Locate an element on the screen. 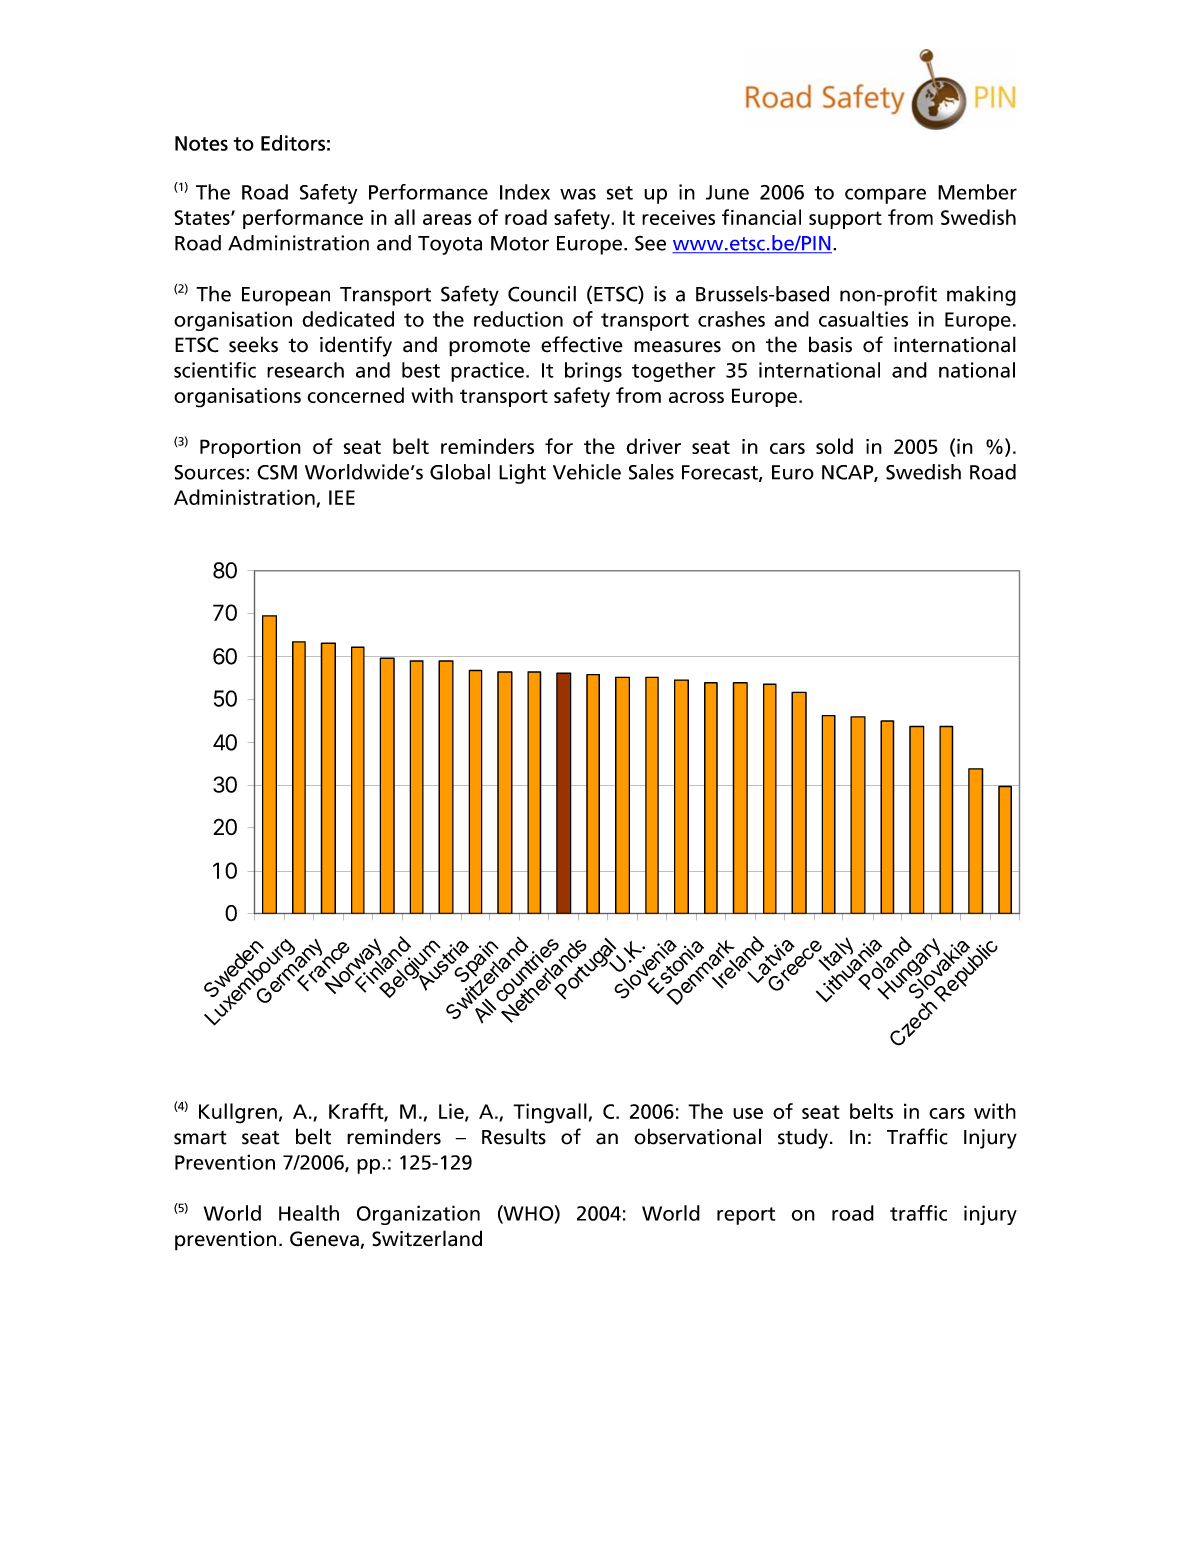 The image size is (1204, 1558). Results is located at coordinates (514, 1136).
